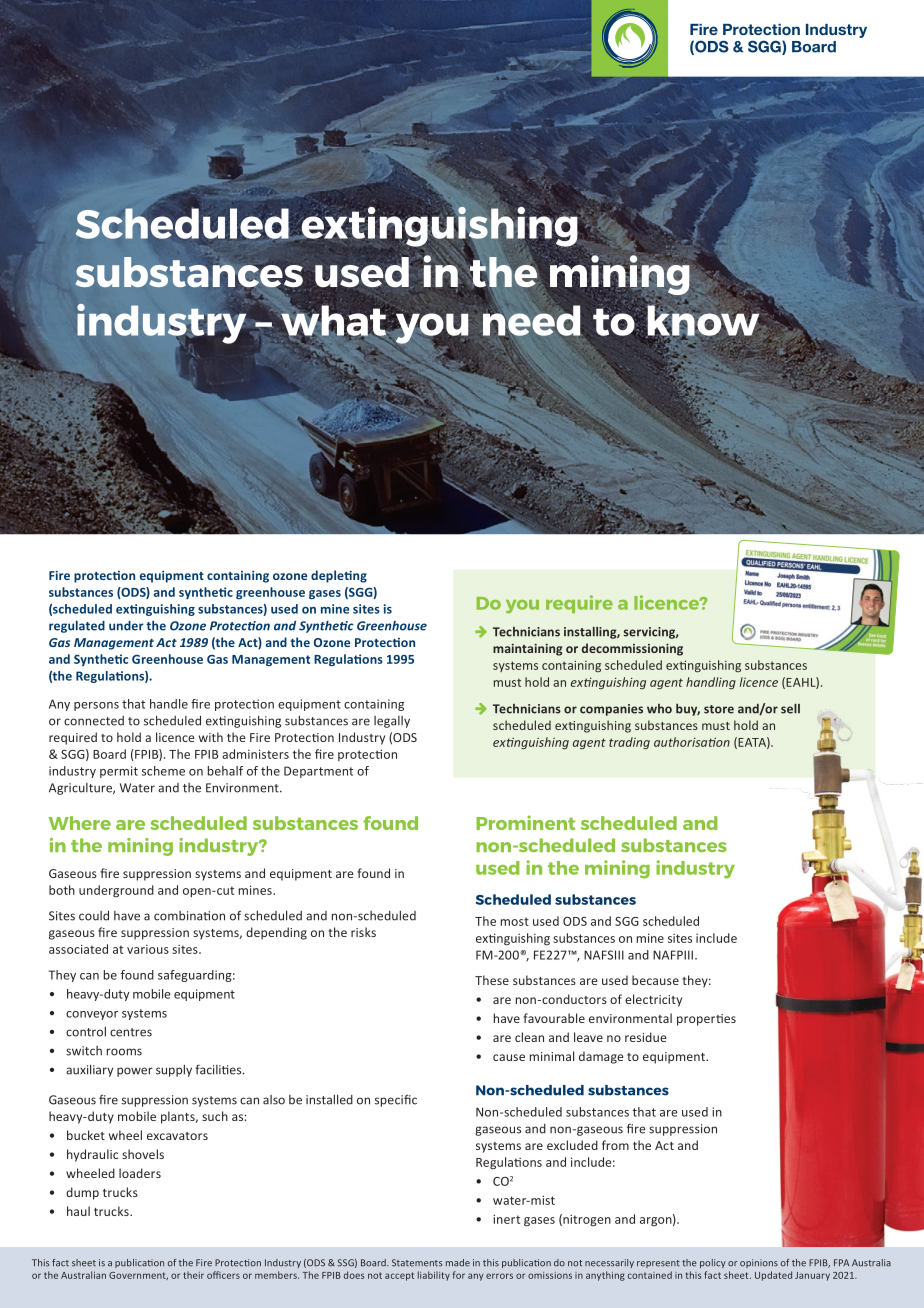 The height and width of the screenshot is (1308, 924). Describe the element at coordinates (711, 683) in the screenshot. I see `handling` at that location.
